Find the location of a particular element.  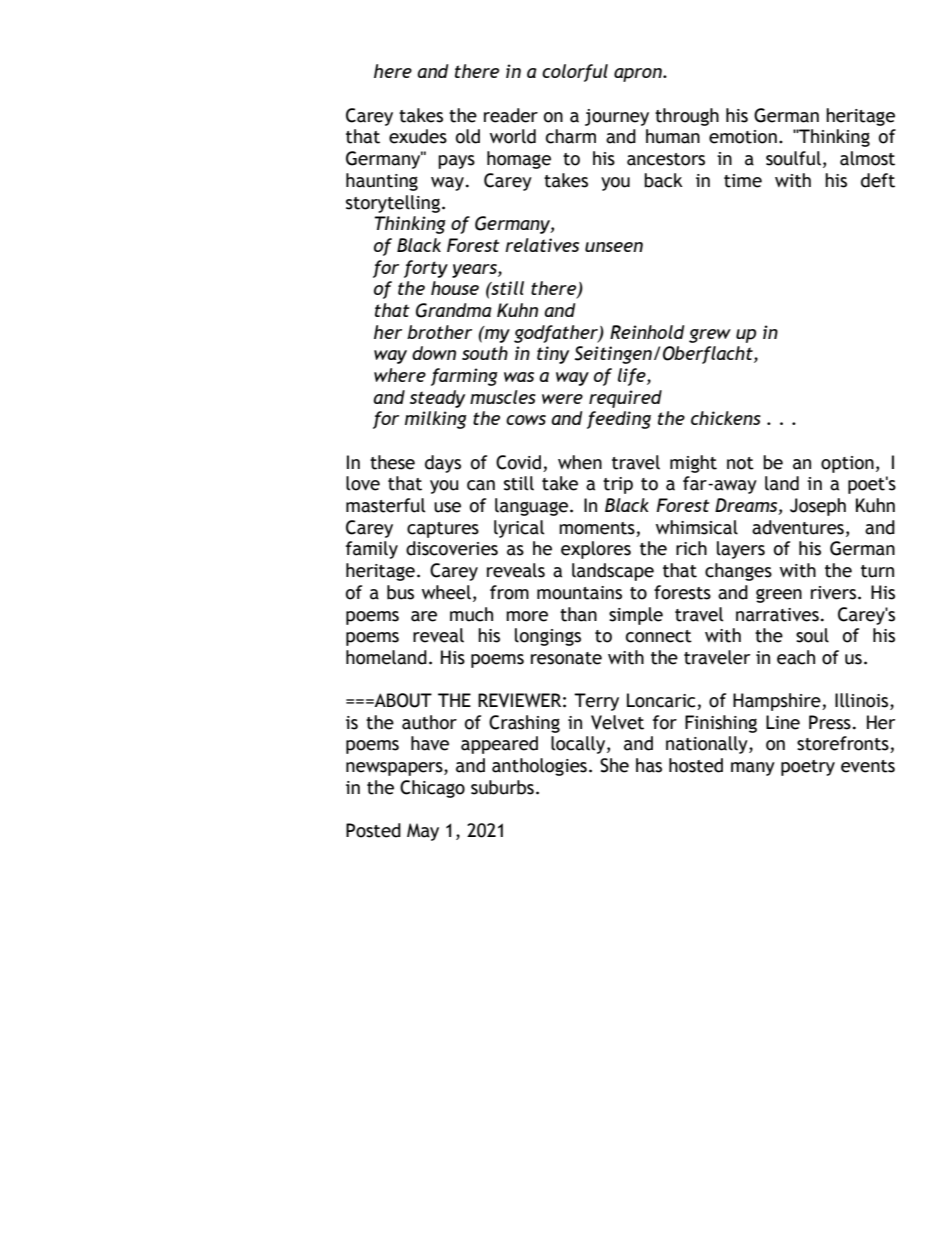

journey is located at coordinates (617, 117).
